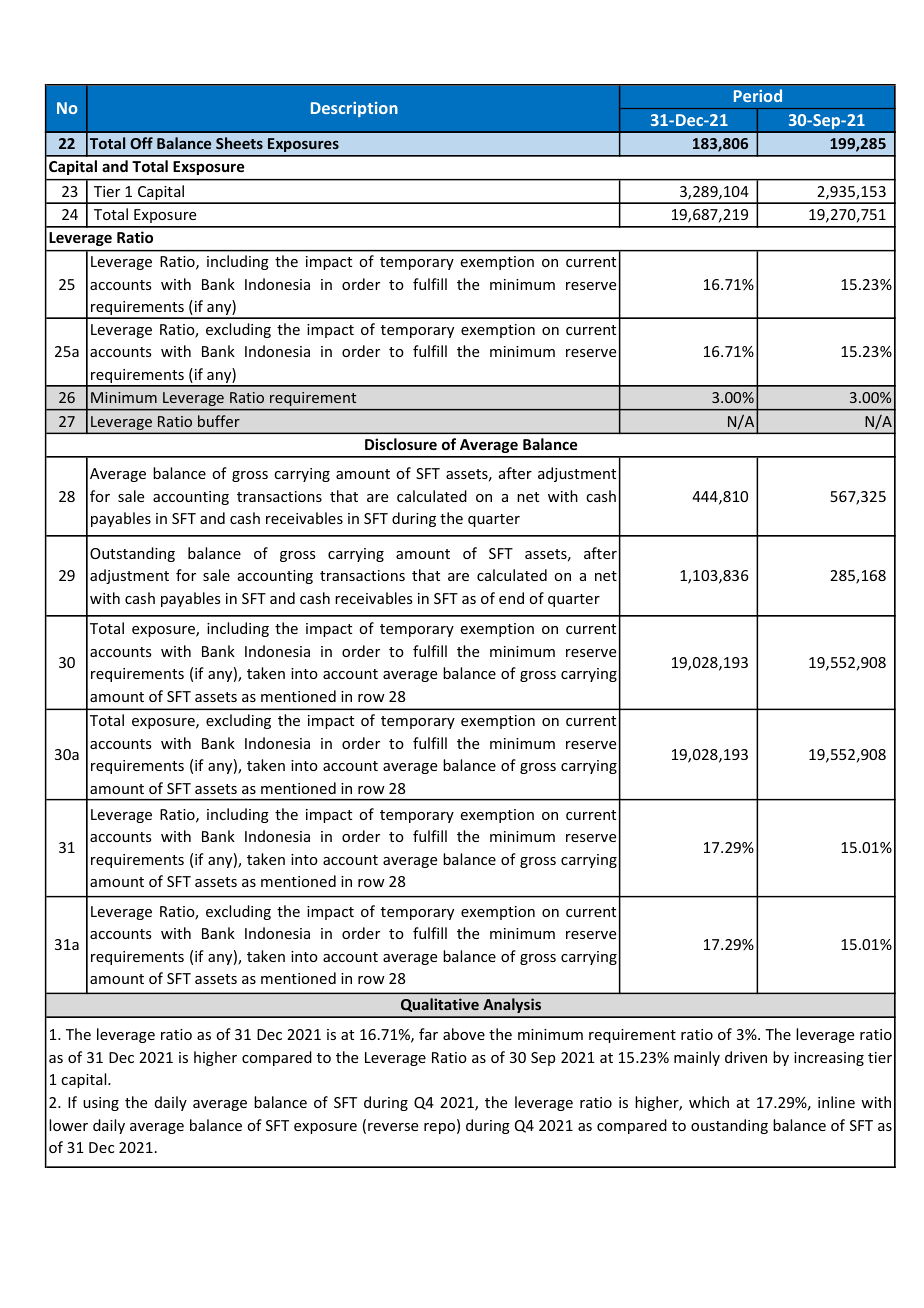 The image size is (924, 1308). I want to click on Period, so click(758, 95).
